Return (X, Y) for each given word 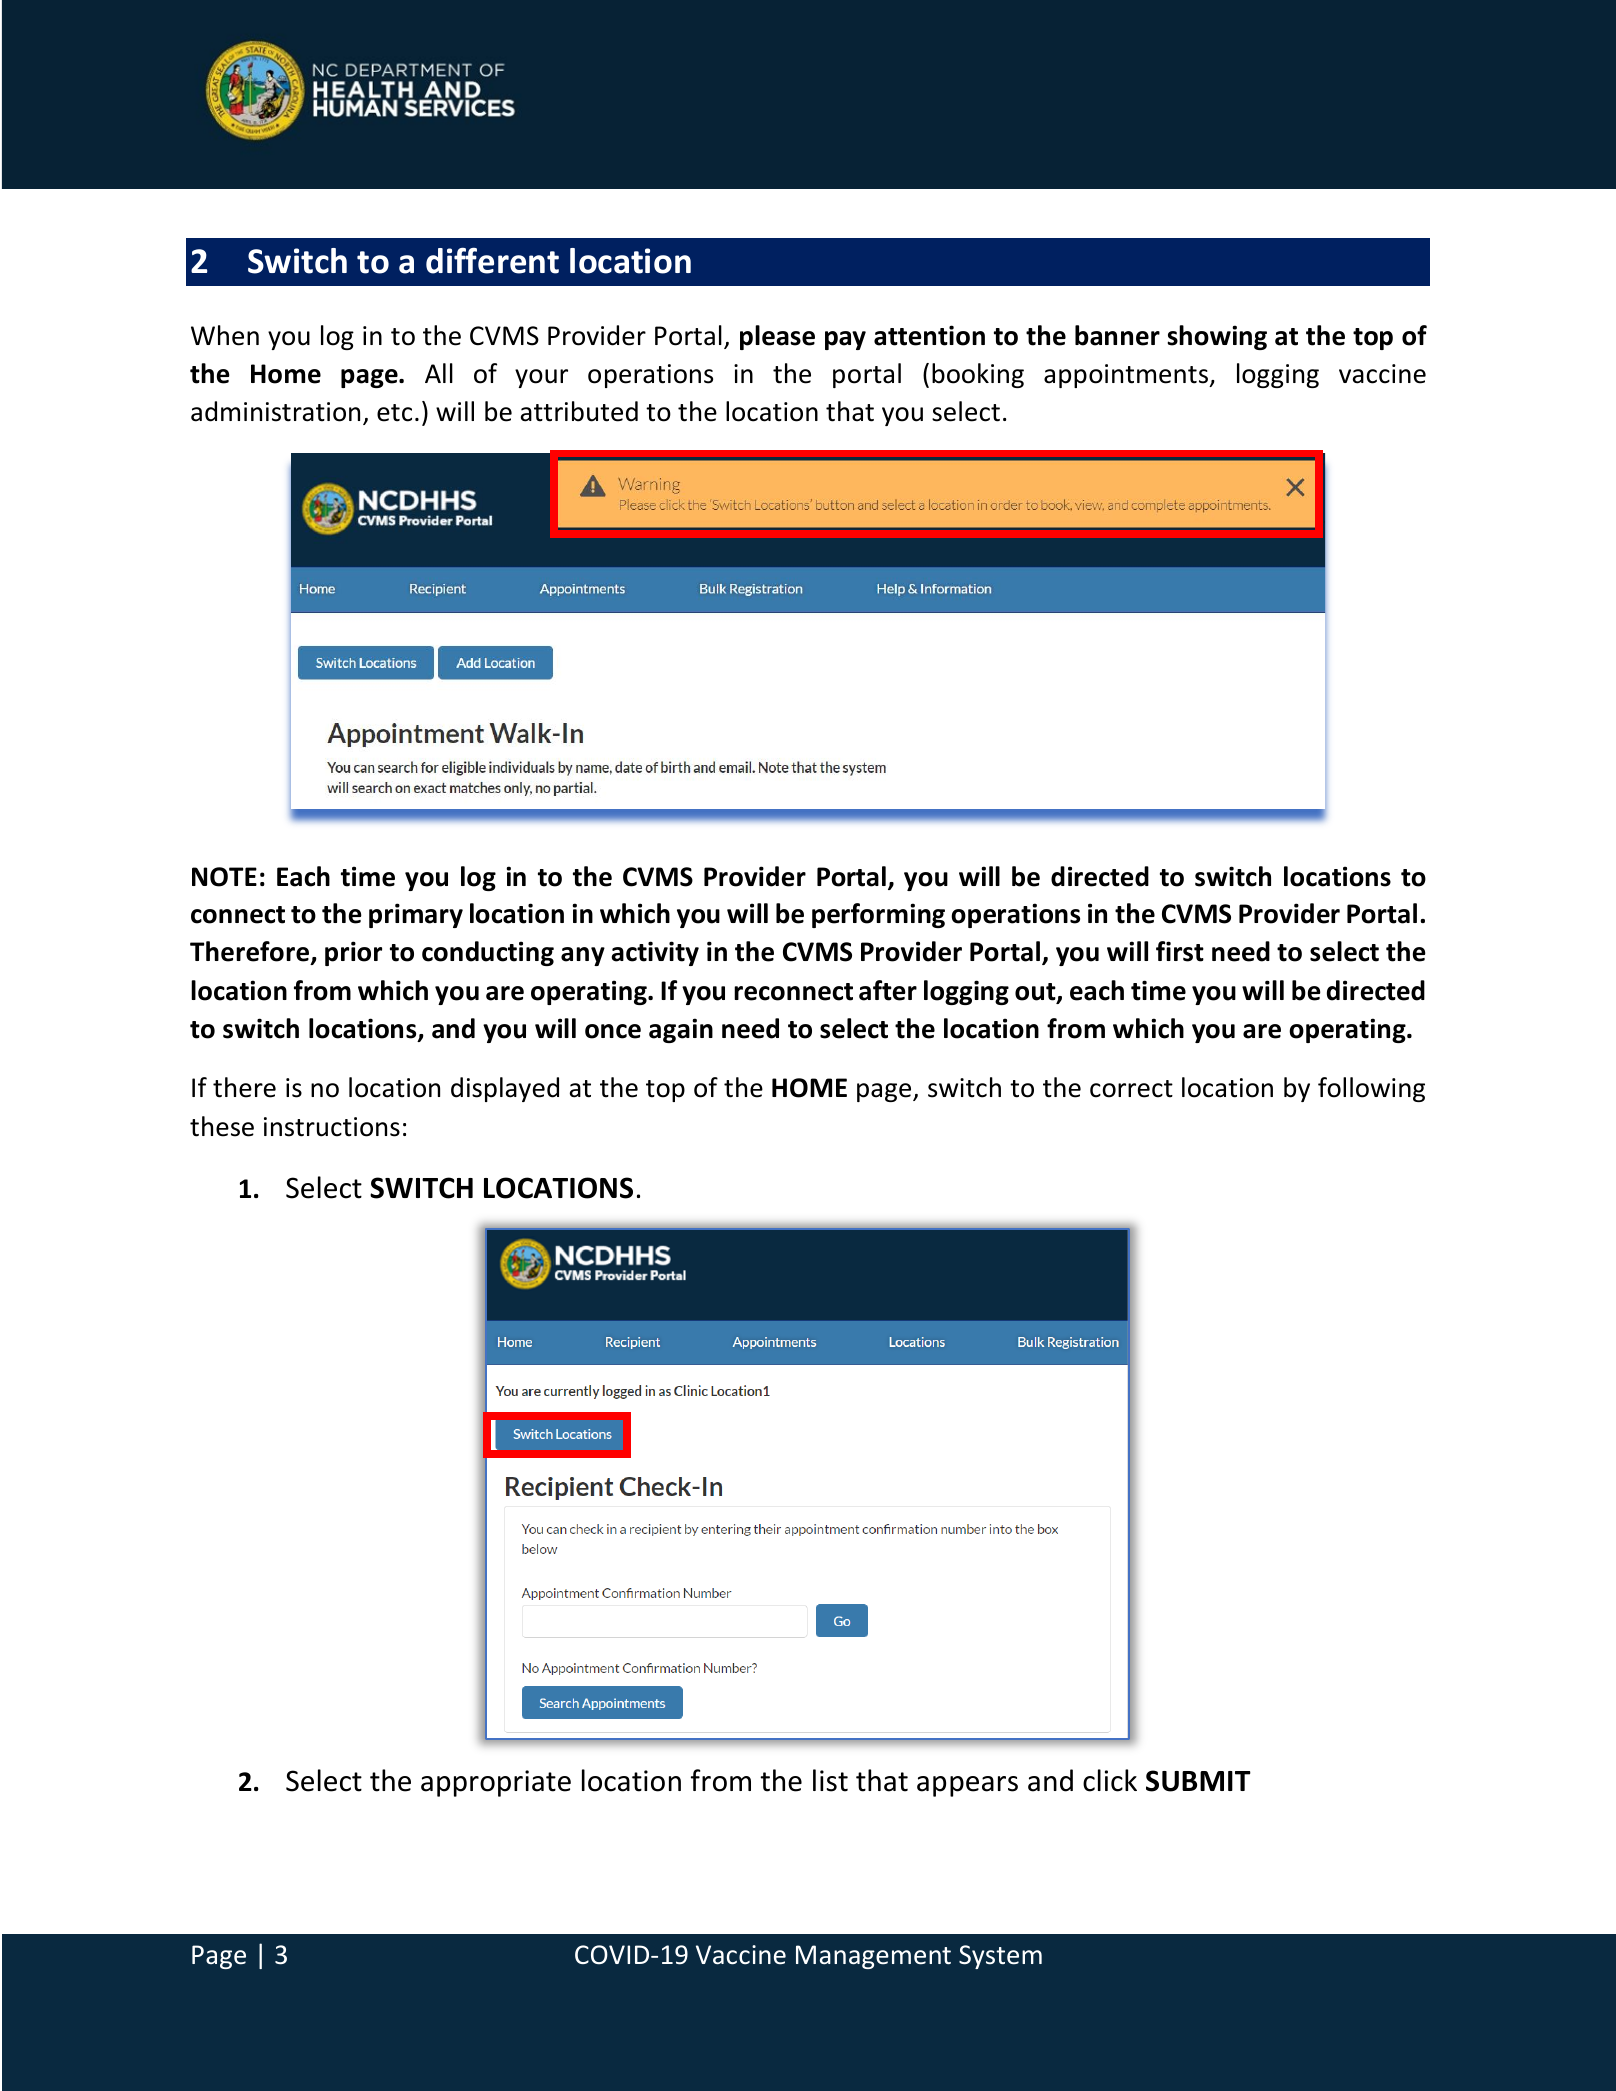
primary (416, 915)
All (439, 373)
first (1180, 951)
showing (1217, 337)
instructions (332, 1127)
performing (878, 915)
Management (873, 1957)
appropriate (496, 1783)
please (777, 337)
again (681, 1030)
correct (1131, 1089)
